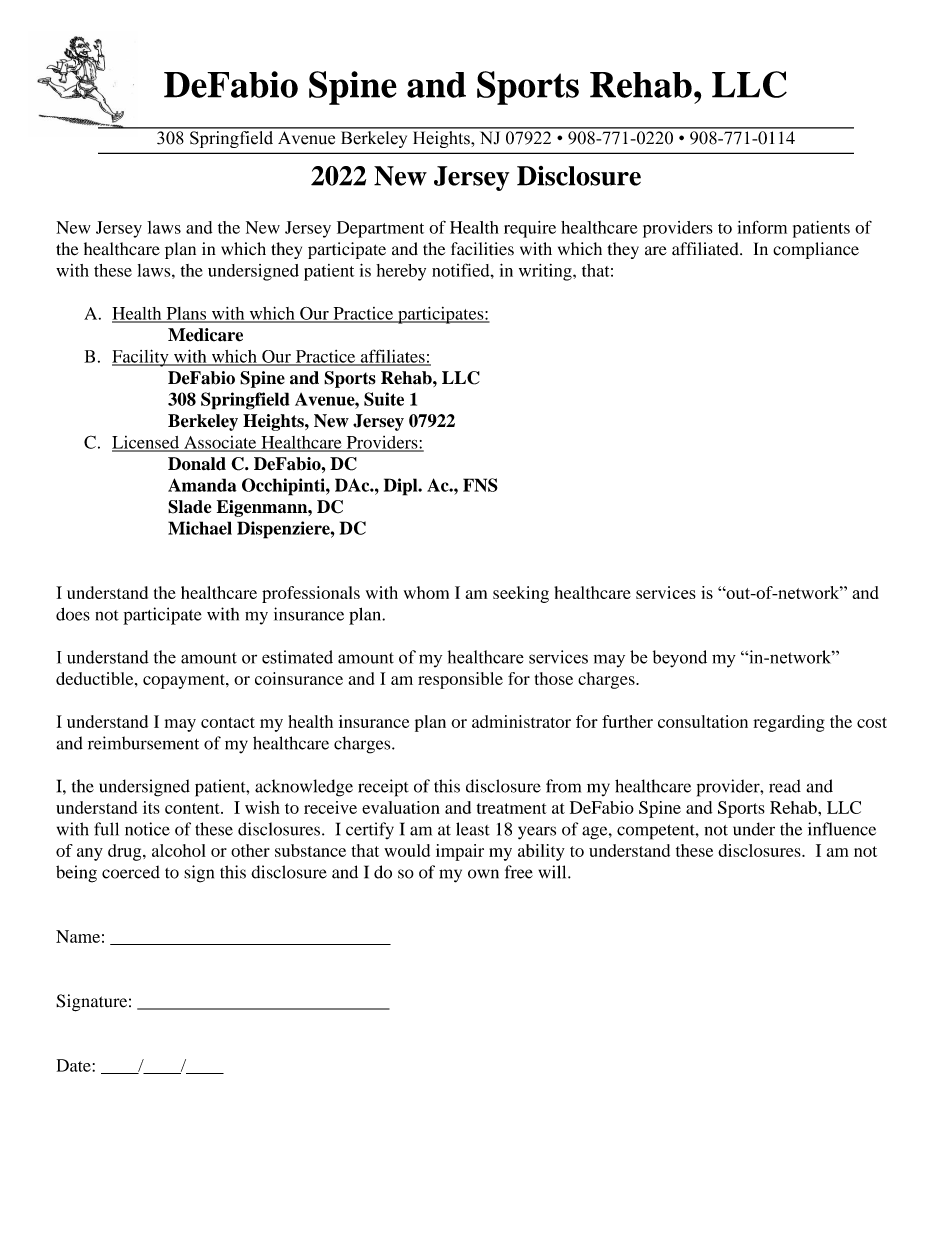  Describe the element at coordinates (816, 250) in the screenshot. I see `compliance` at that location.
